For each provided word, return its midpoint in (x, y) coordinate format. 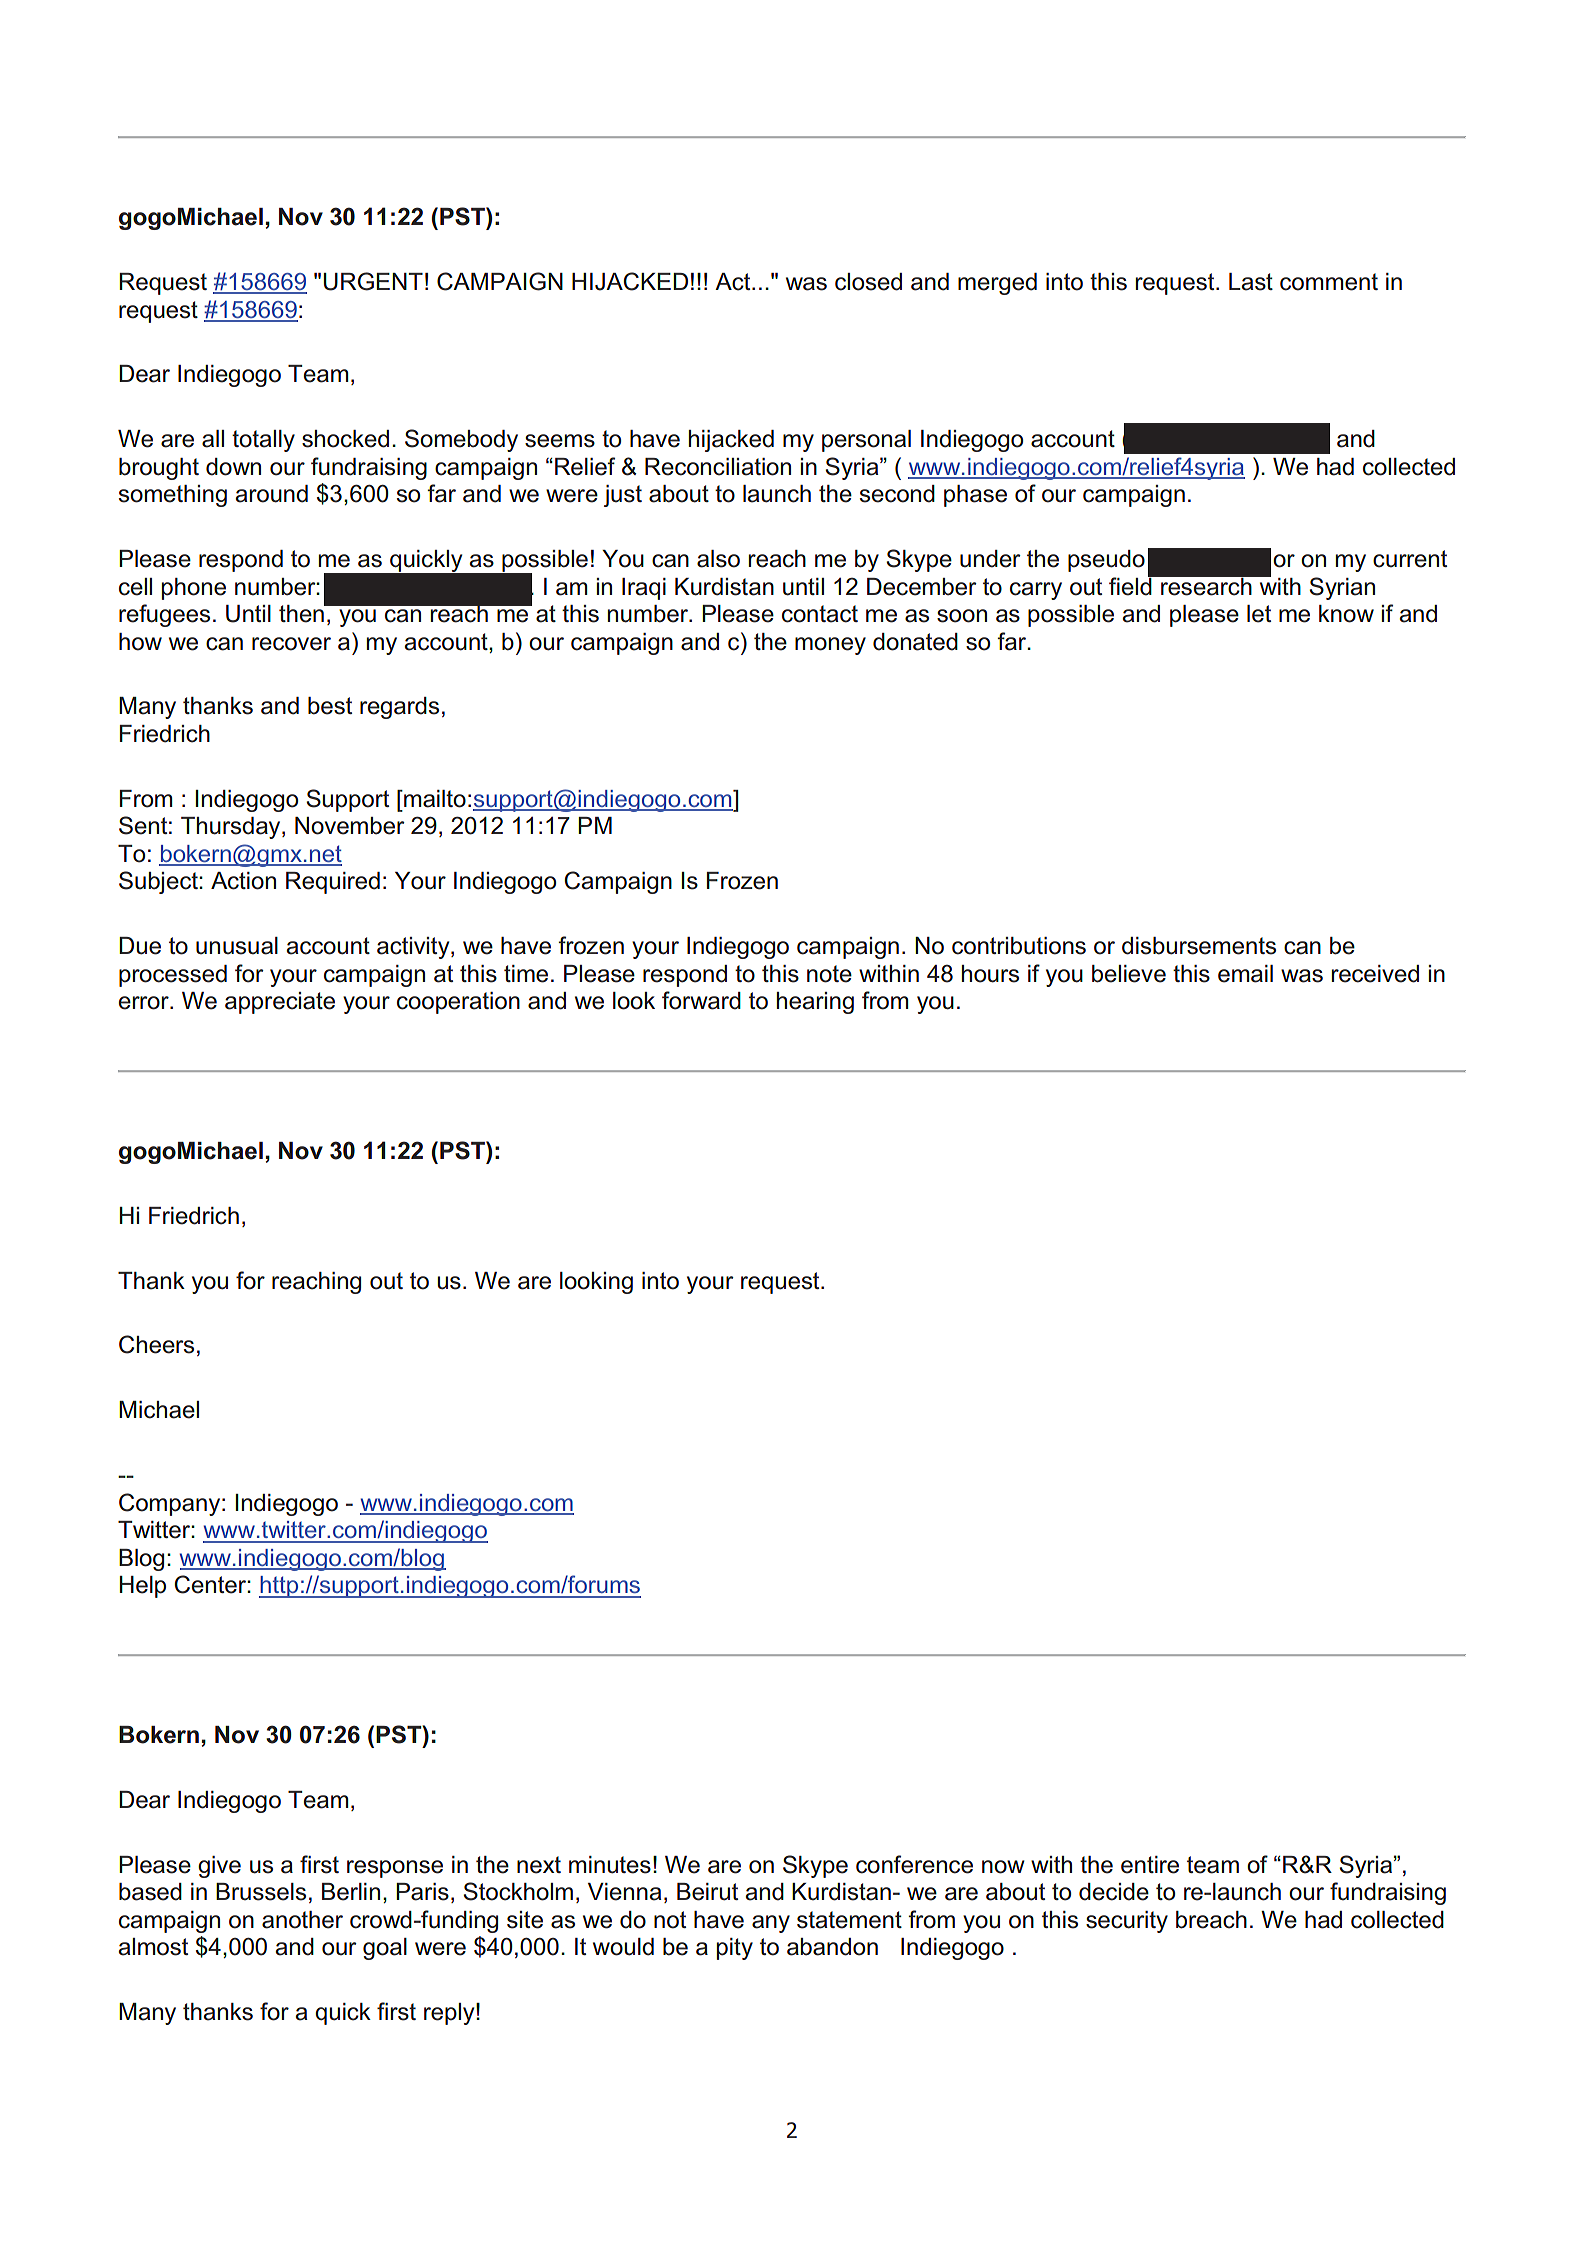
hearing (815, 1003)
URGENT (373, 281)
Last (1251, 282)
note (829, 974)
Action (243, 881)
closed (868, 282)
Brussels (261, 1892)
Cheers (156, 1344)
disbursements (1199, 946)
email (1245, 974)
